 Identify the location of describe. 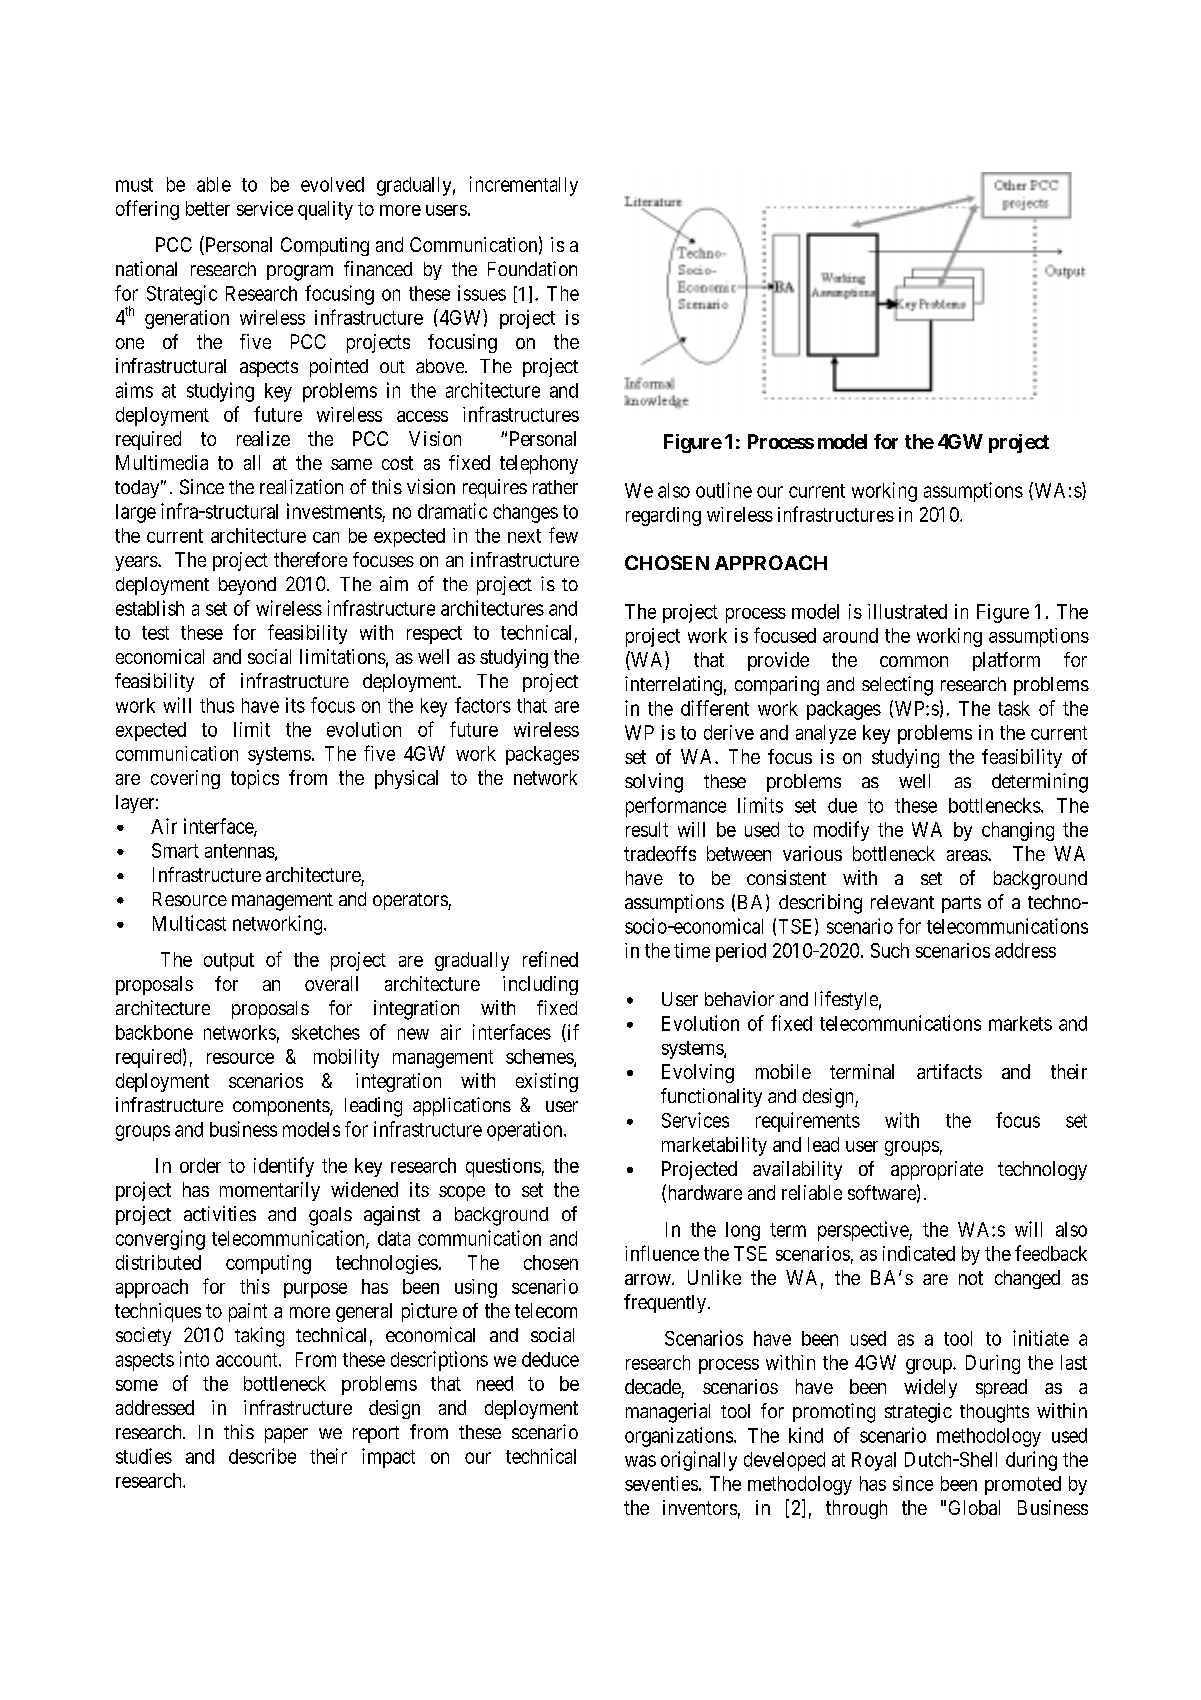
(262, 1456).
